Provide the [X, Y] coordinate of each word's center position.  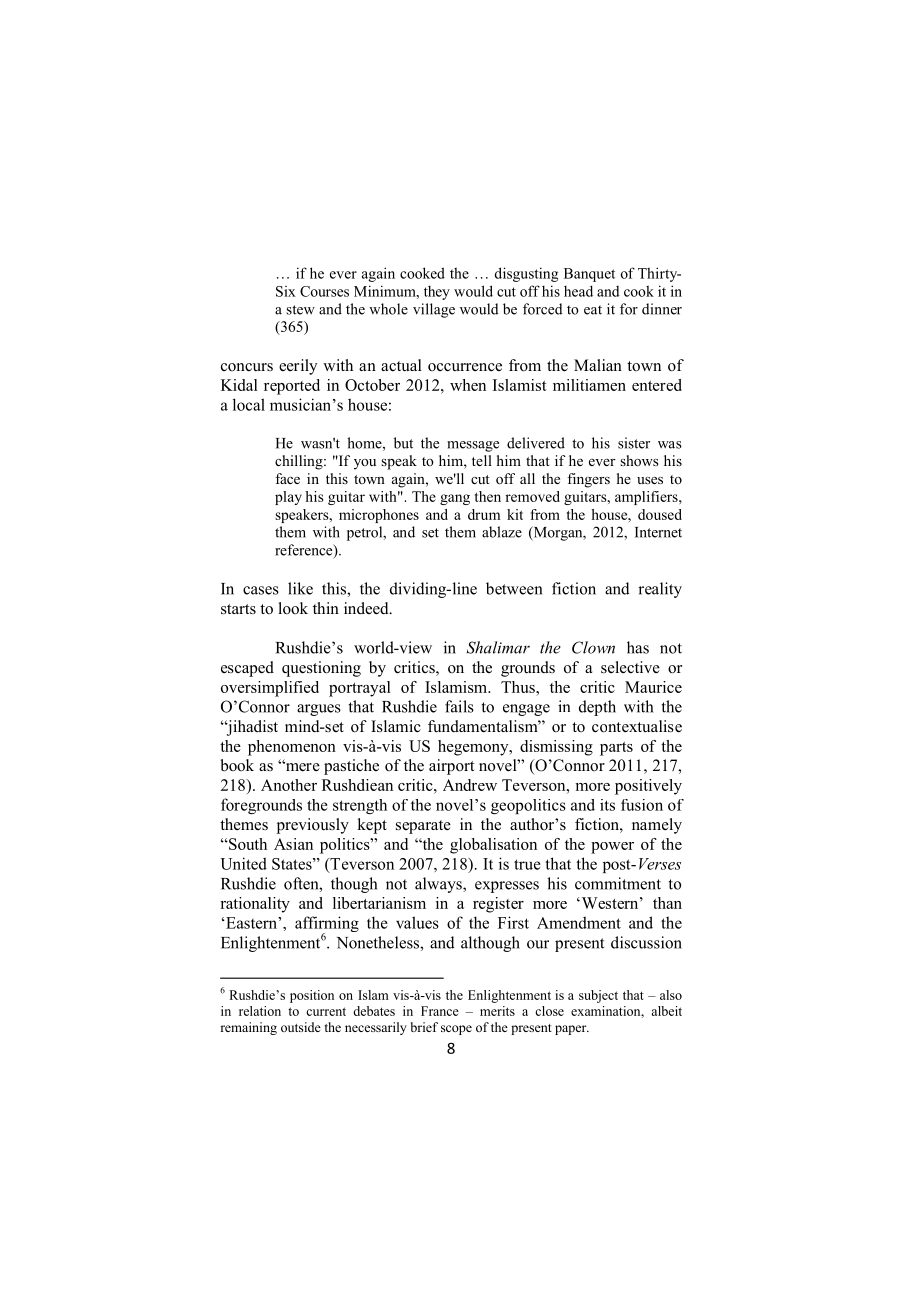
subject [598, 996]
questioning [321, 669]
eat [593, 310]
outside [301, 1027]
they [437, 292]
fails [459, 706]
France [440, 1011]
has [638, 647]
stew [300, 310]
